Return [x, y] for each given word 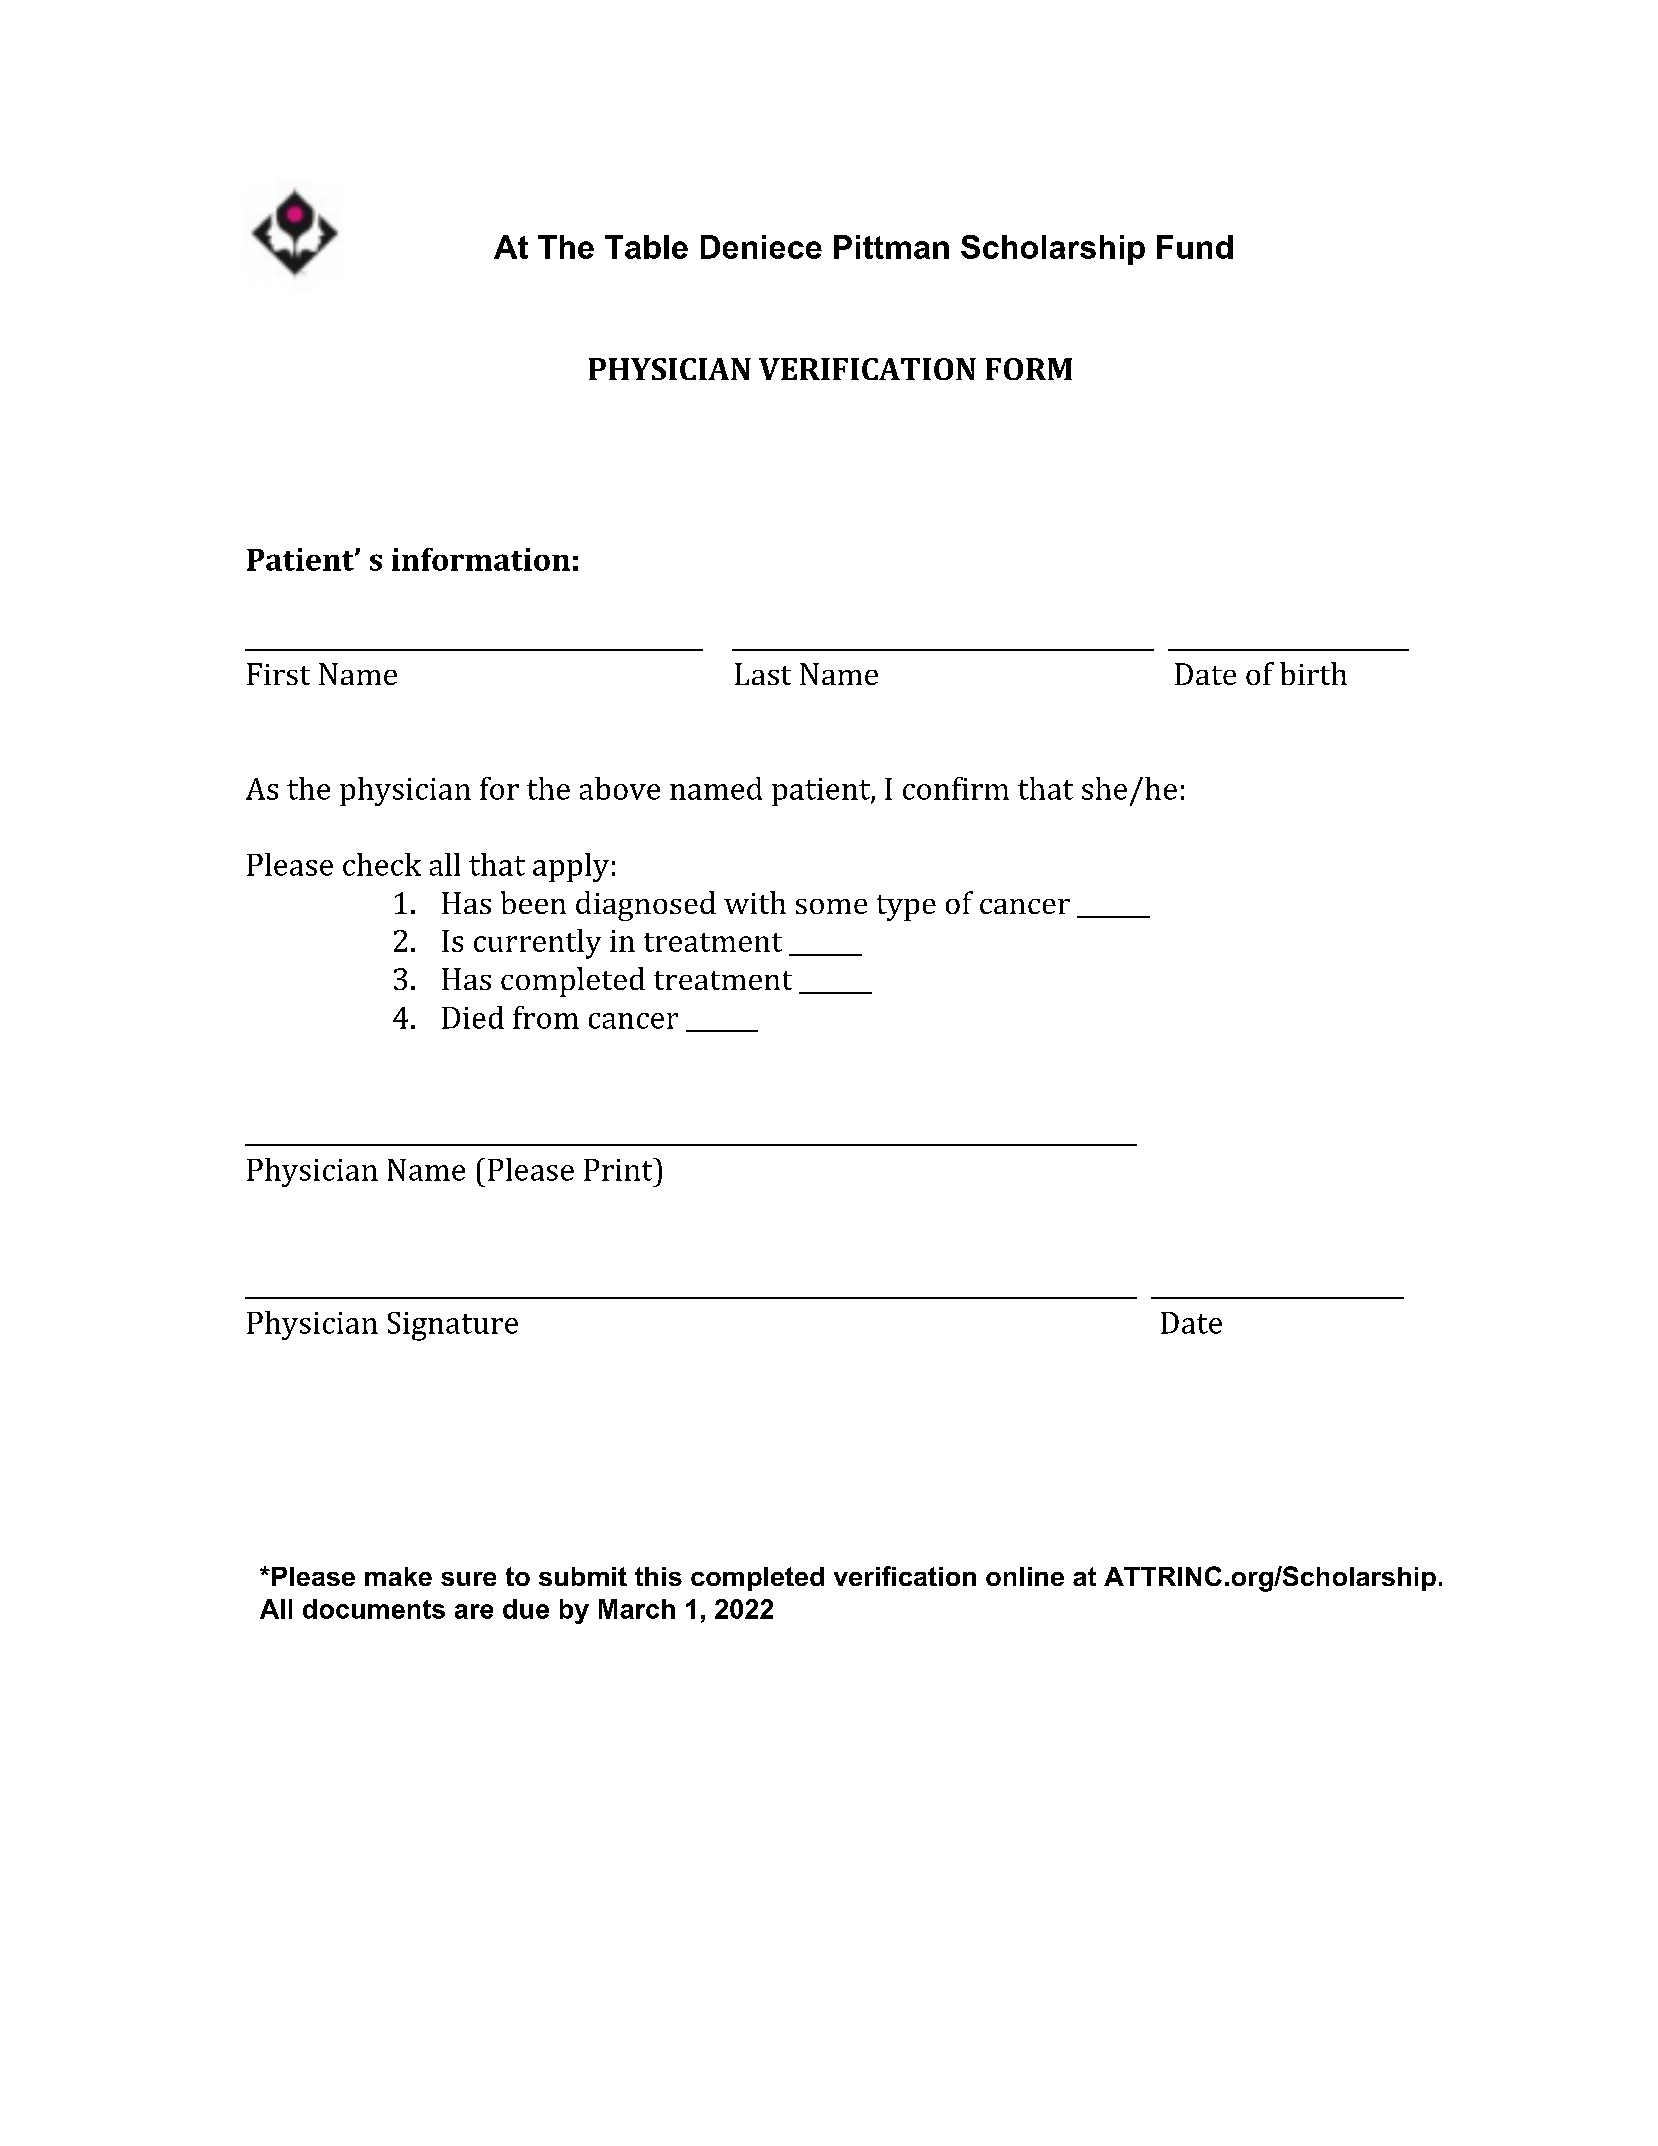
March [637, 1609]
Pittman [891, 247]
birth [1313, 673]
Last [763, 674]
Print [619, 1169]
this [658, 1576]
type [906, 908]
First [278, 674]
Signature [453, 1326]
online [1025, 1576]
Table [646, 247]
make [398, 1576]
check [382, 864]
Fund [1195, 247]
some [831, 906]
